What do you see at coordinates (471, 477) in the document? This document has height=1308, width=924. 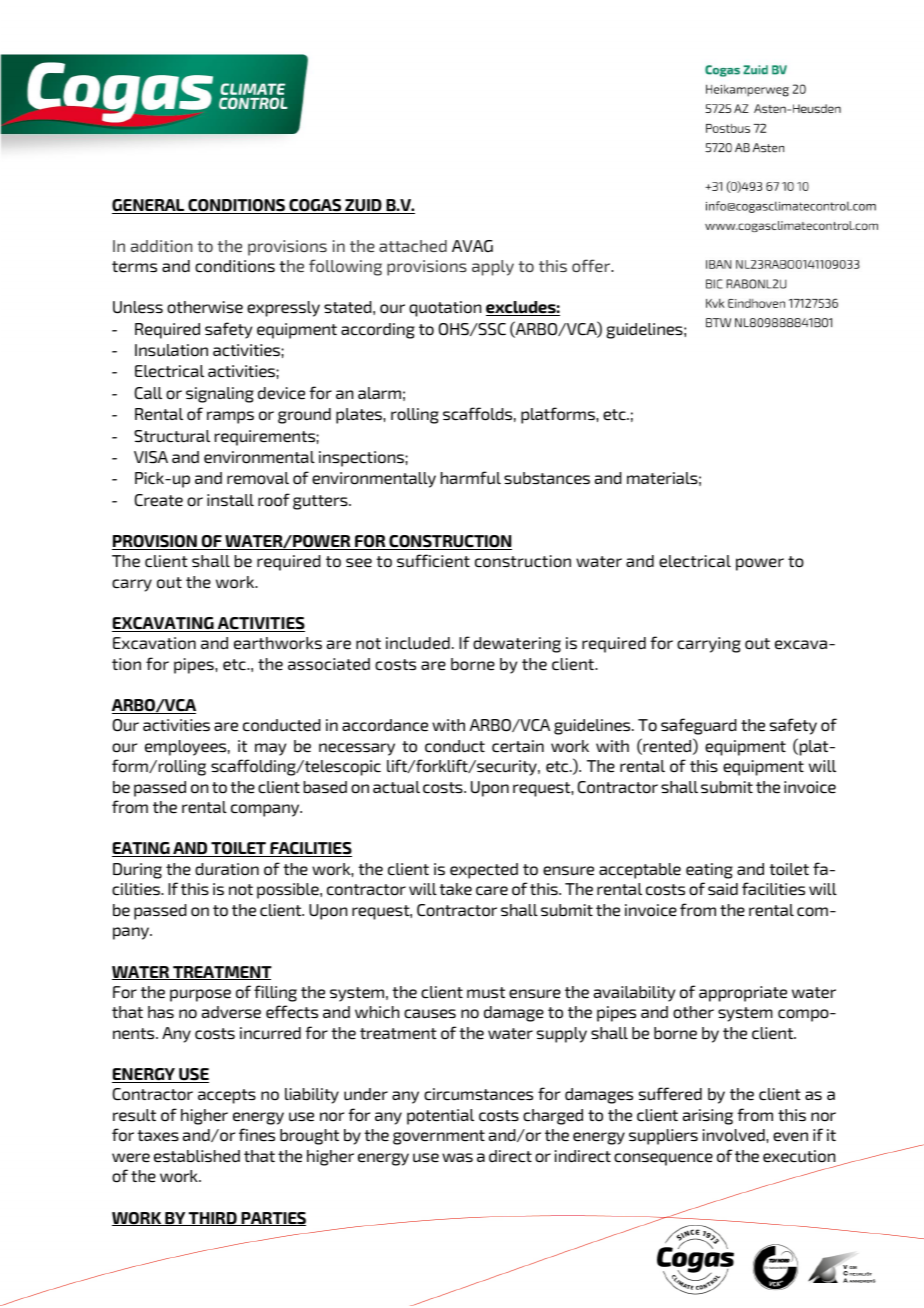 I see `harmful` at bounding box center [471, 477].
